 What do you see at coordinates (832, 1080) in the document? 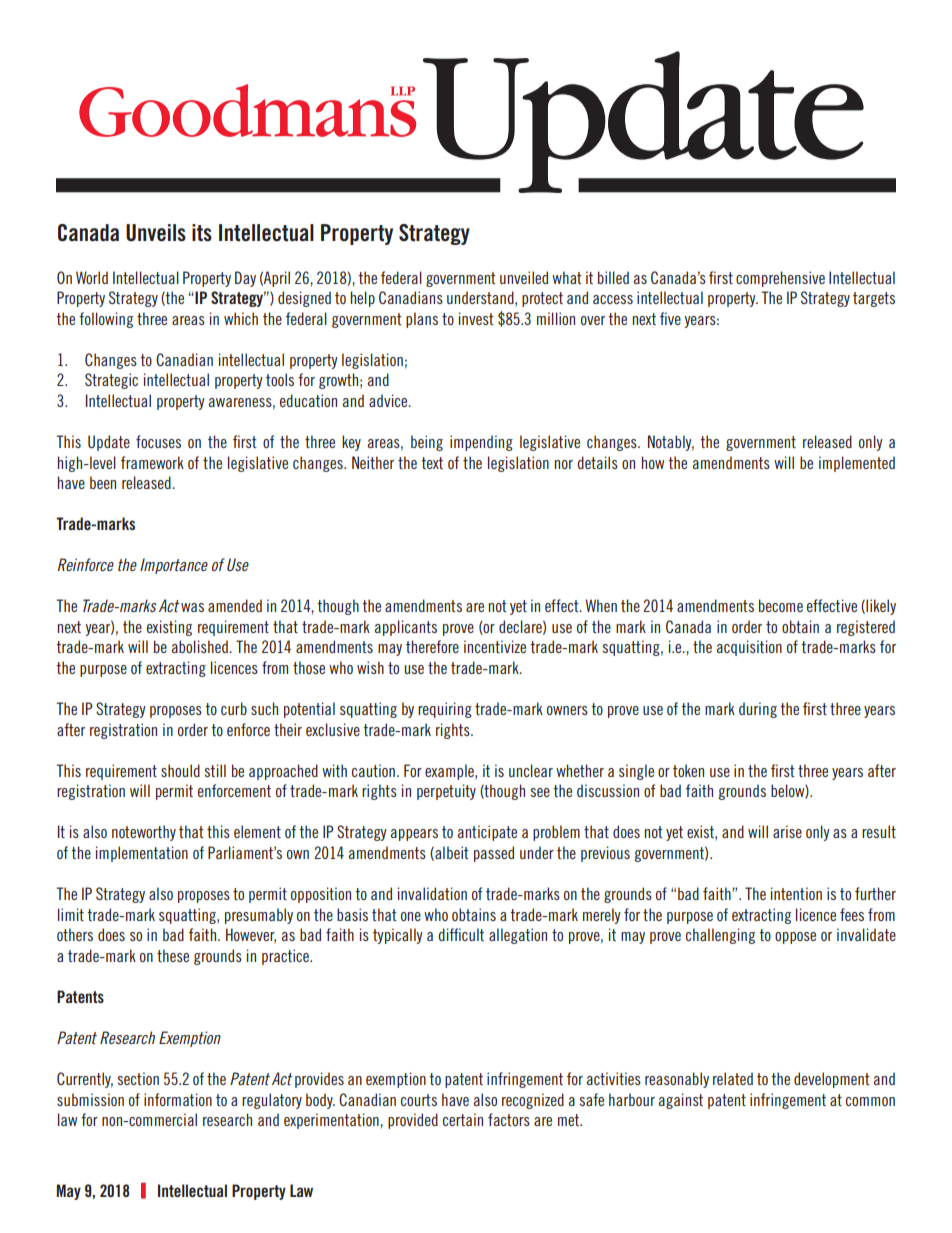
I see `development` at bounding box center [832, 1080].
